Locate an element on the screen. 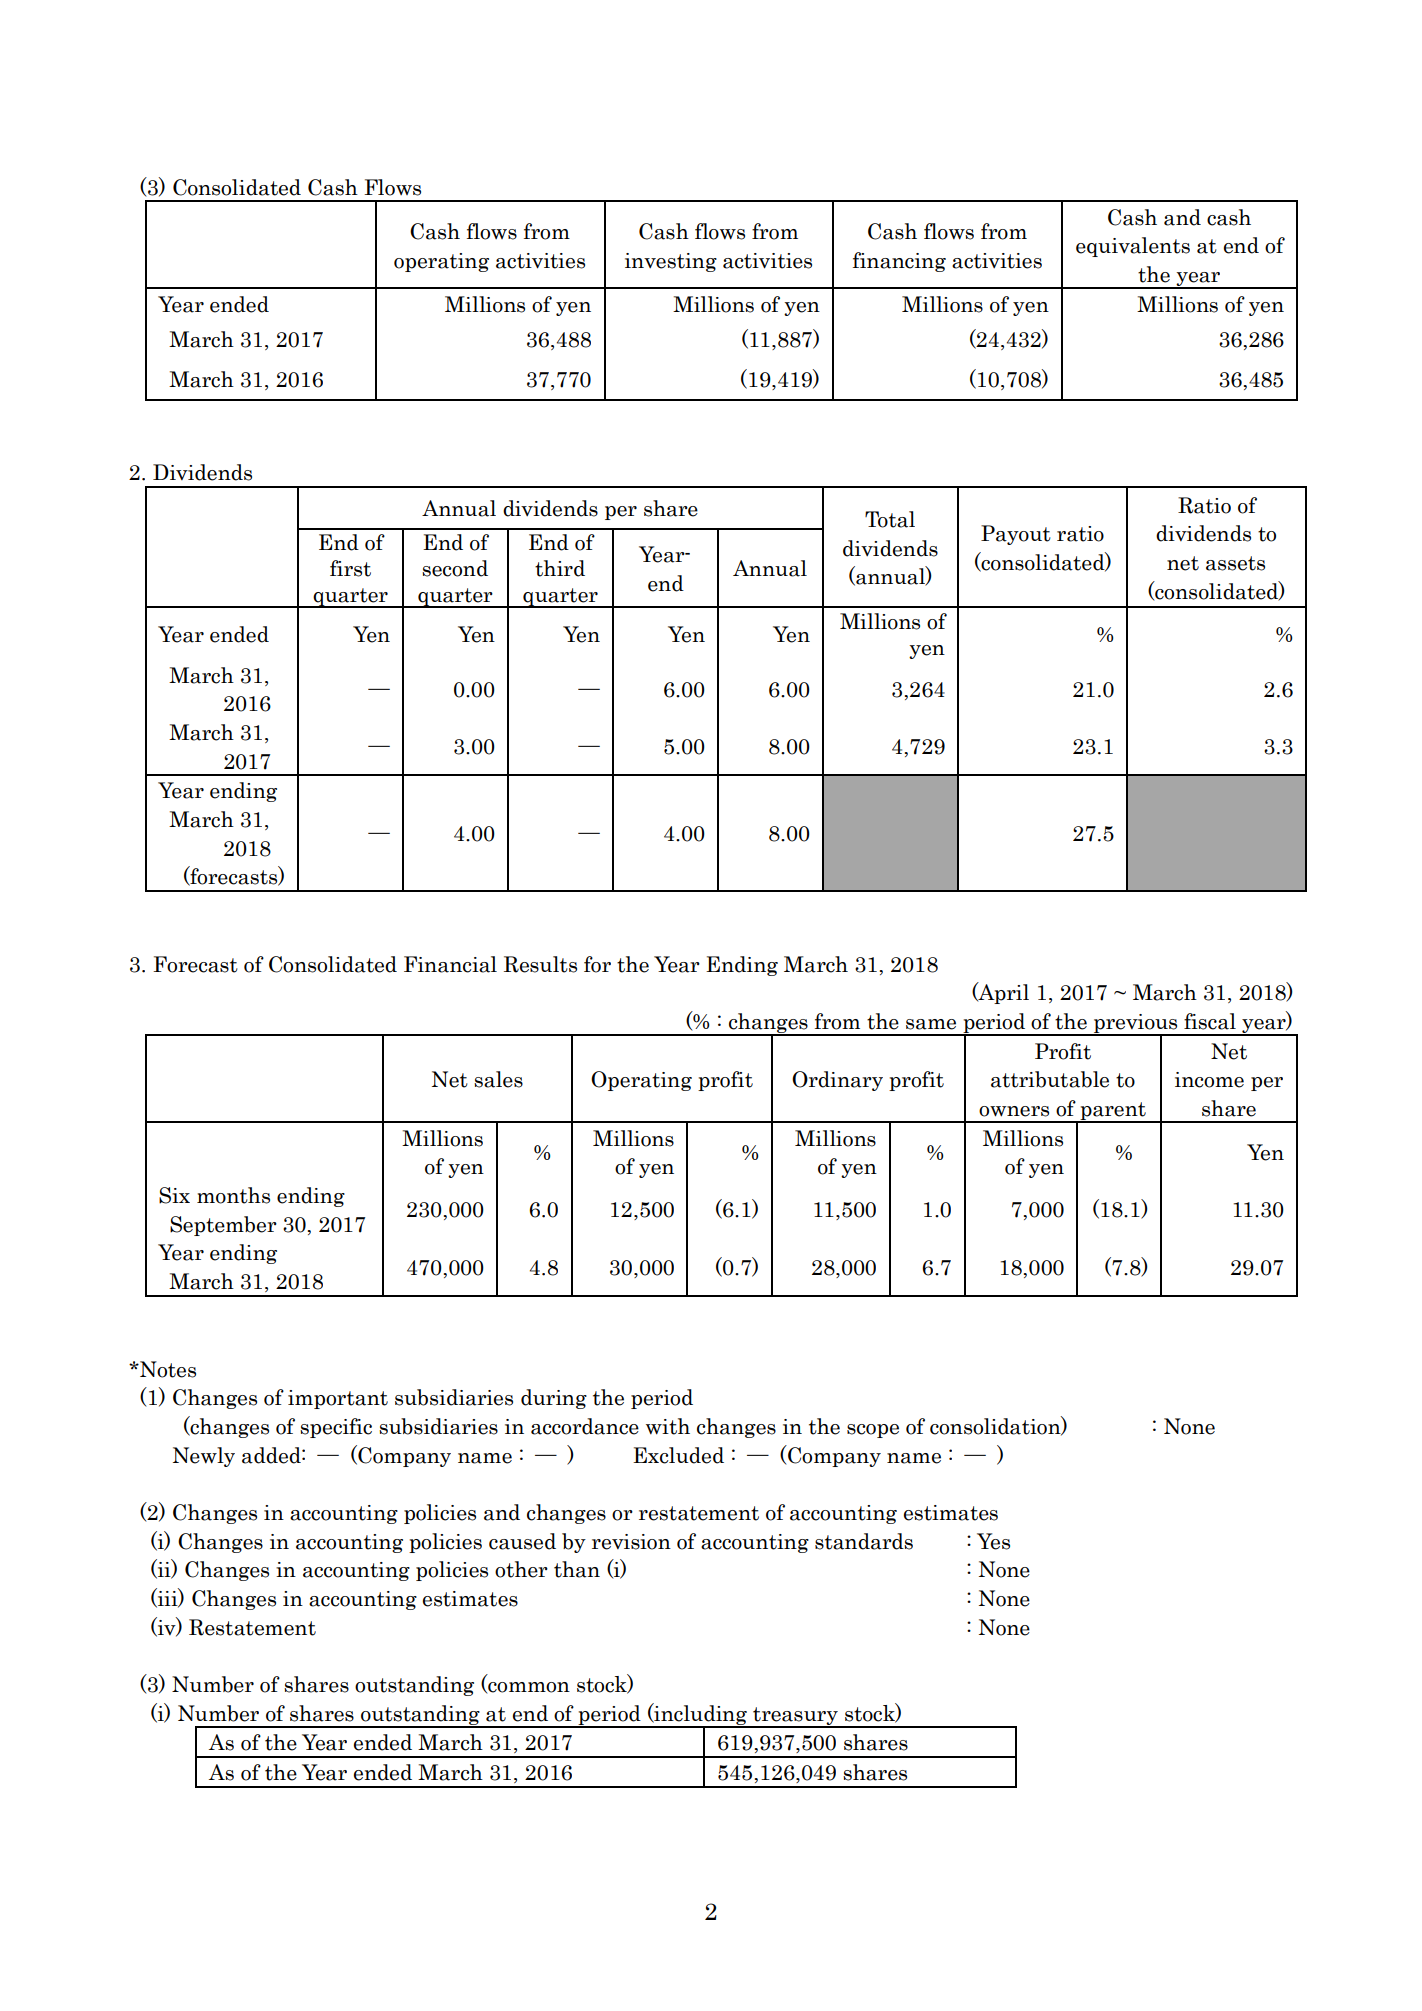 This screenshot has height=2011, width=1422. assets is located at coordinates (1235, 563).
